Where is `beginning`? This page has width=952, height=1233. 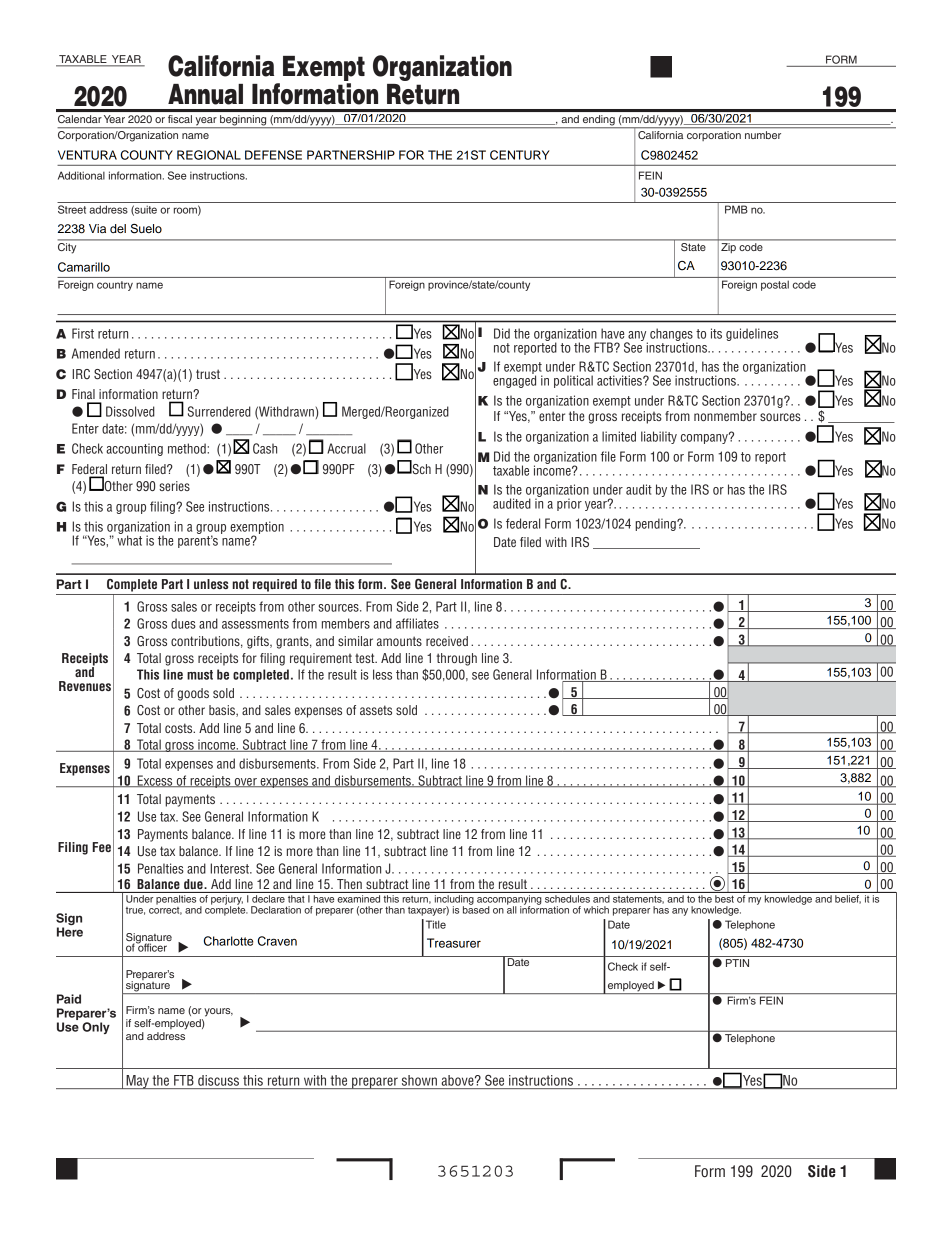 beginning is located at coordinates (243, 121).
